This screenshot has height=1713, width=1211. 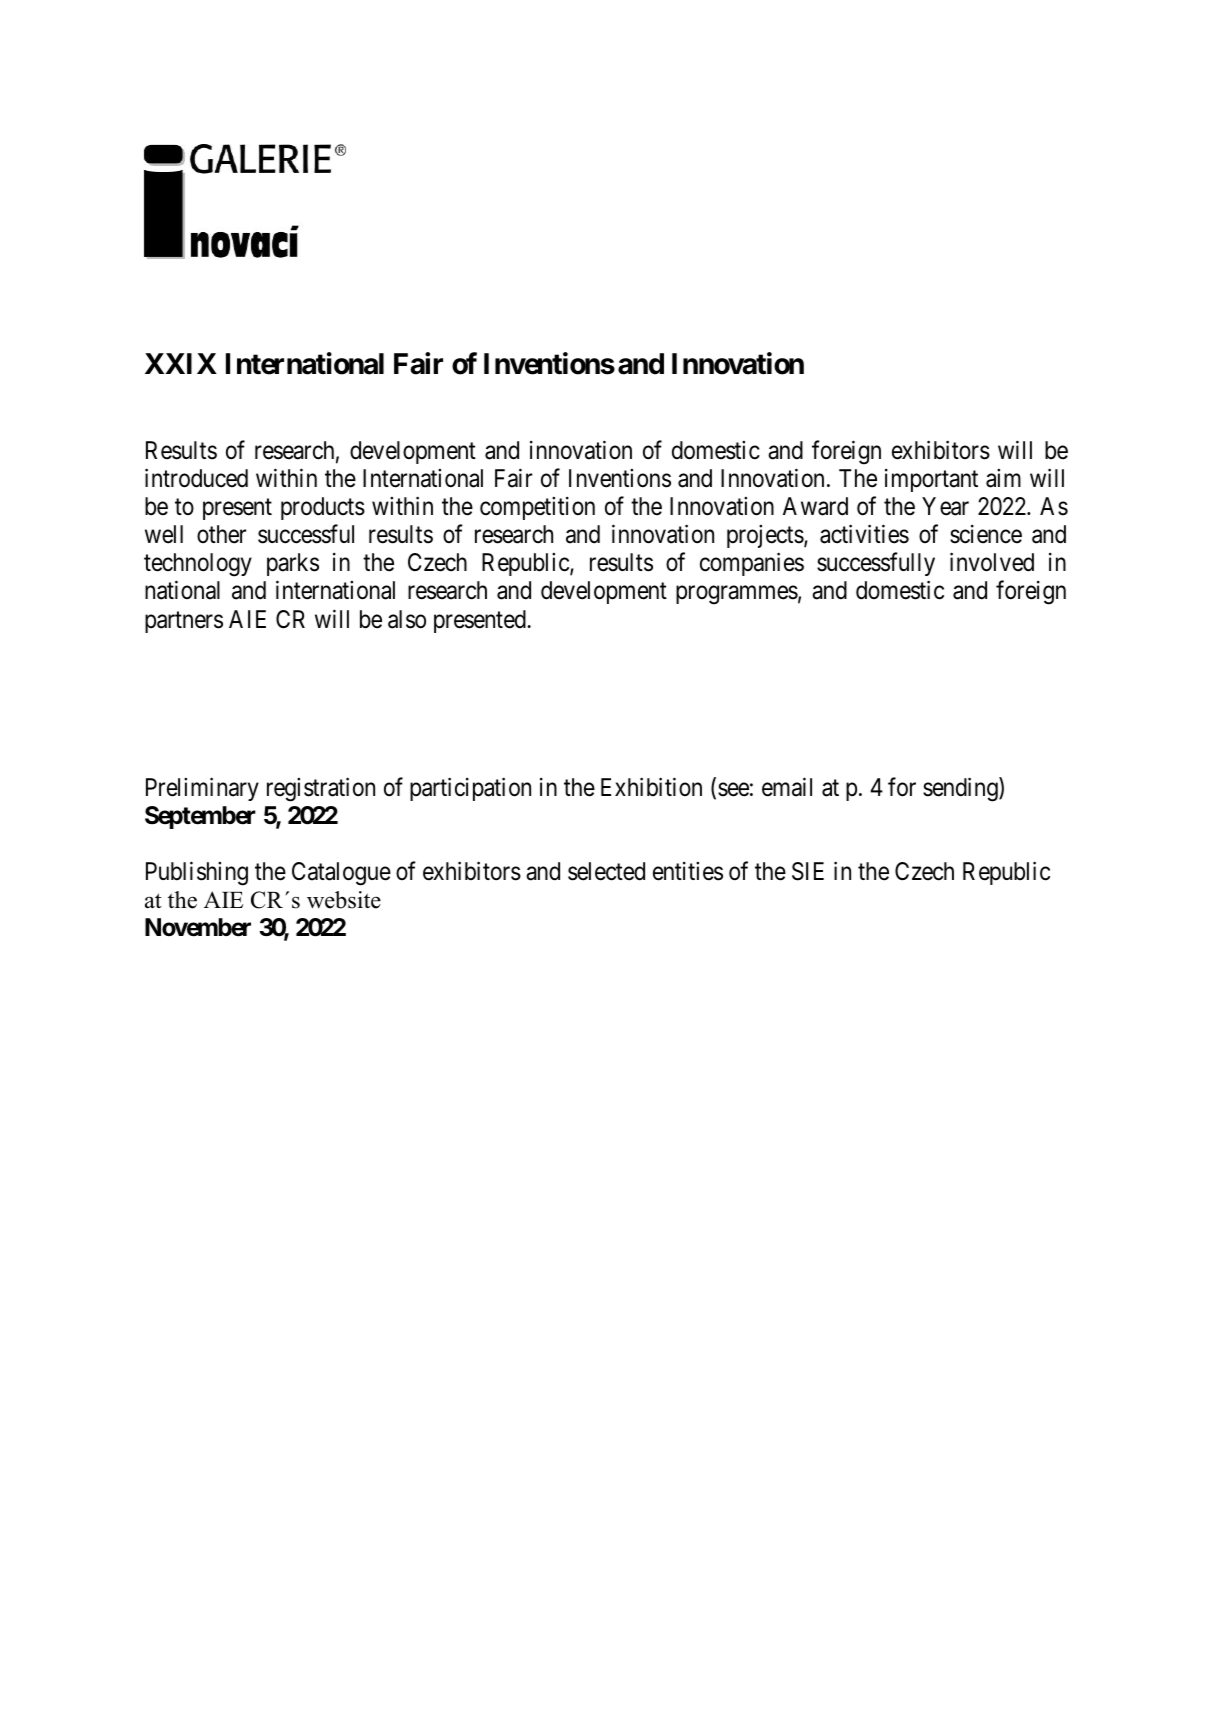 What do you see at coordinates (737, 595) in the screenshot?
I see `programmes` at bounding box center [737, 595].
